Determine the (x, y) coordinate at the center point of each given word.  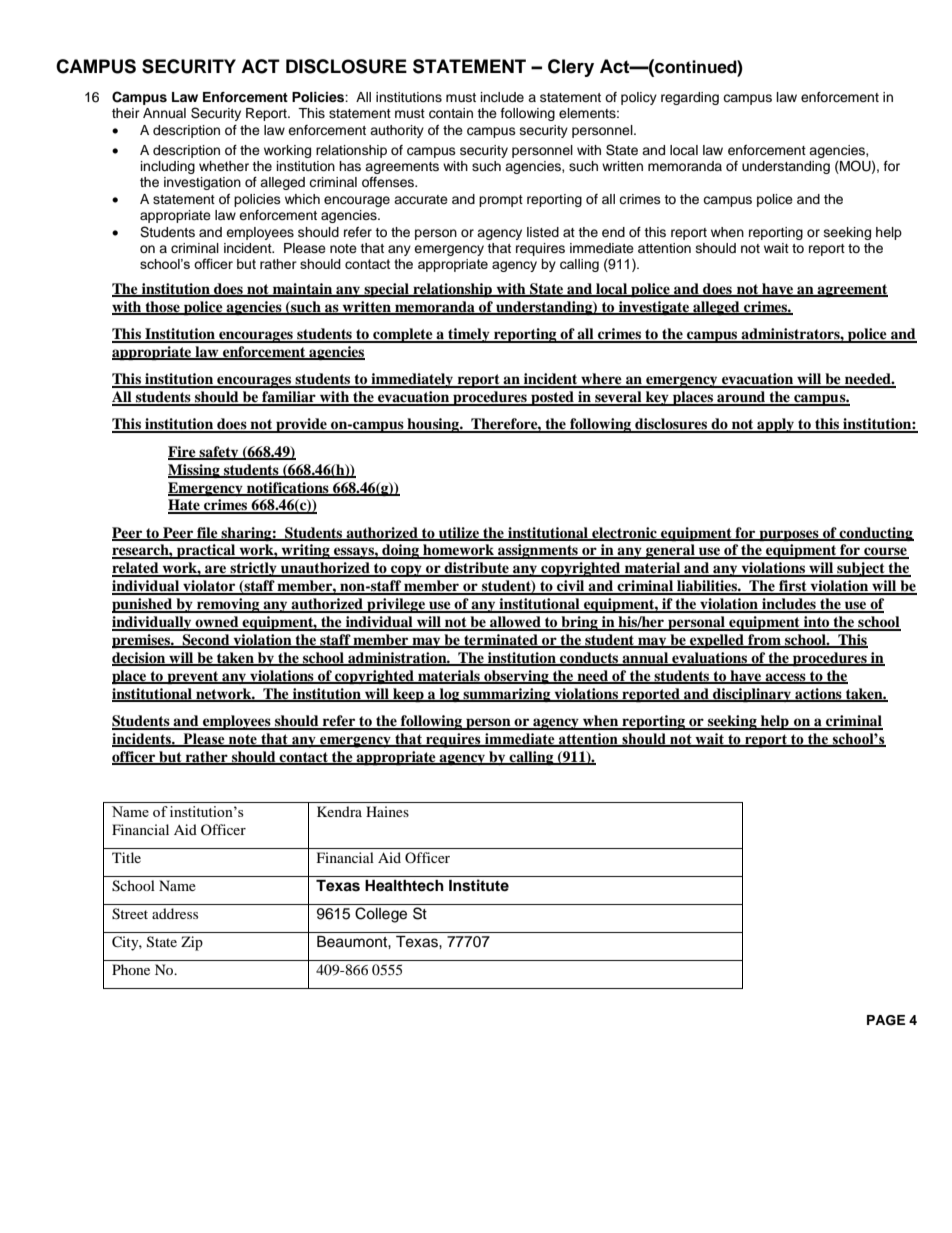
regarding (690, 98)
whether (224, 166)
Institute (479, 885)
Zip (192, 943)
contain (451, 113)
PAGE (886, 1020)
